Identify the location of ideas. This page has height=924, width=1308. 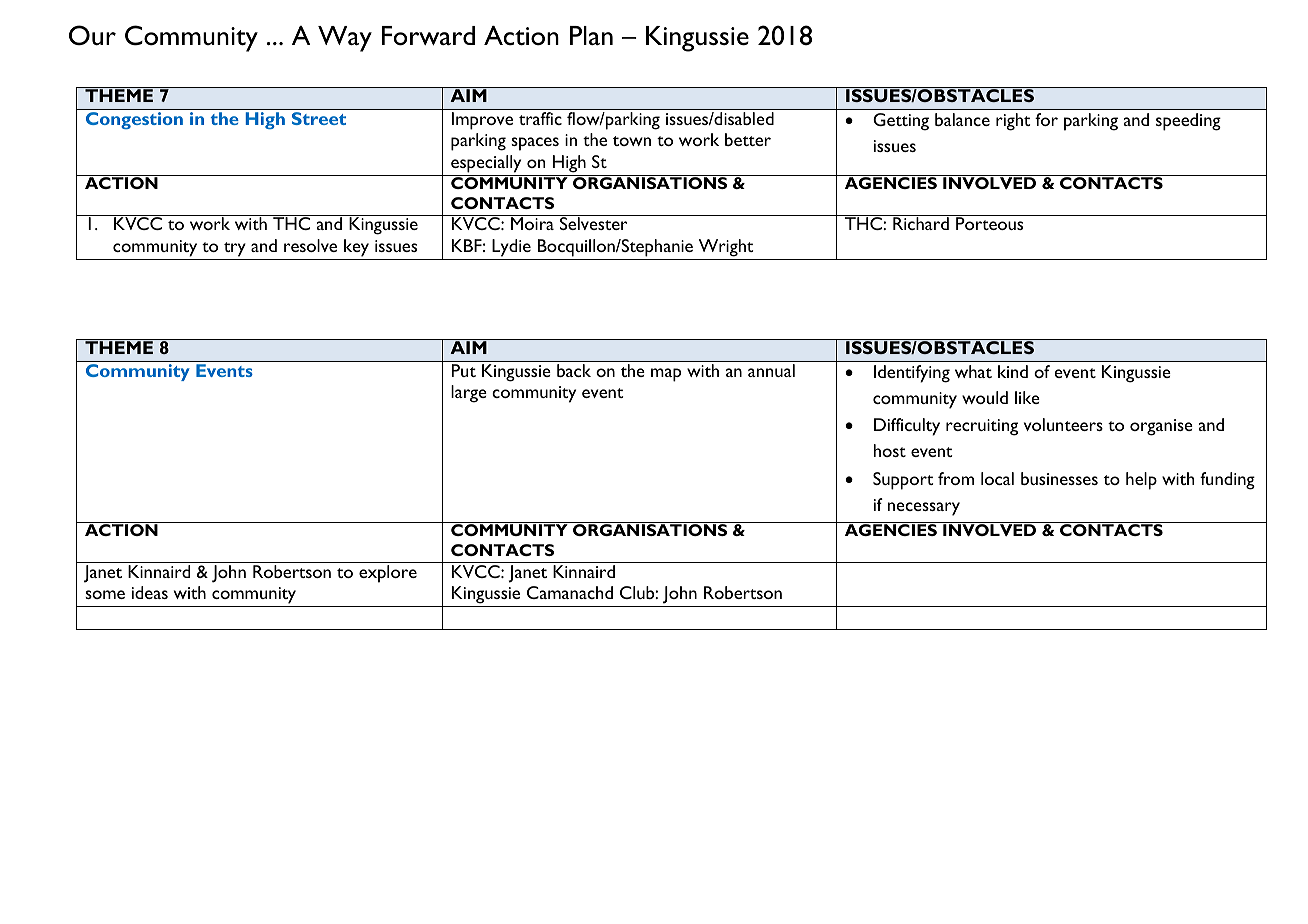
(150, 592).
